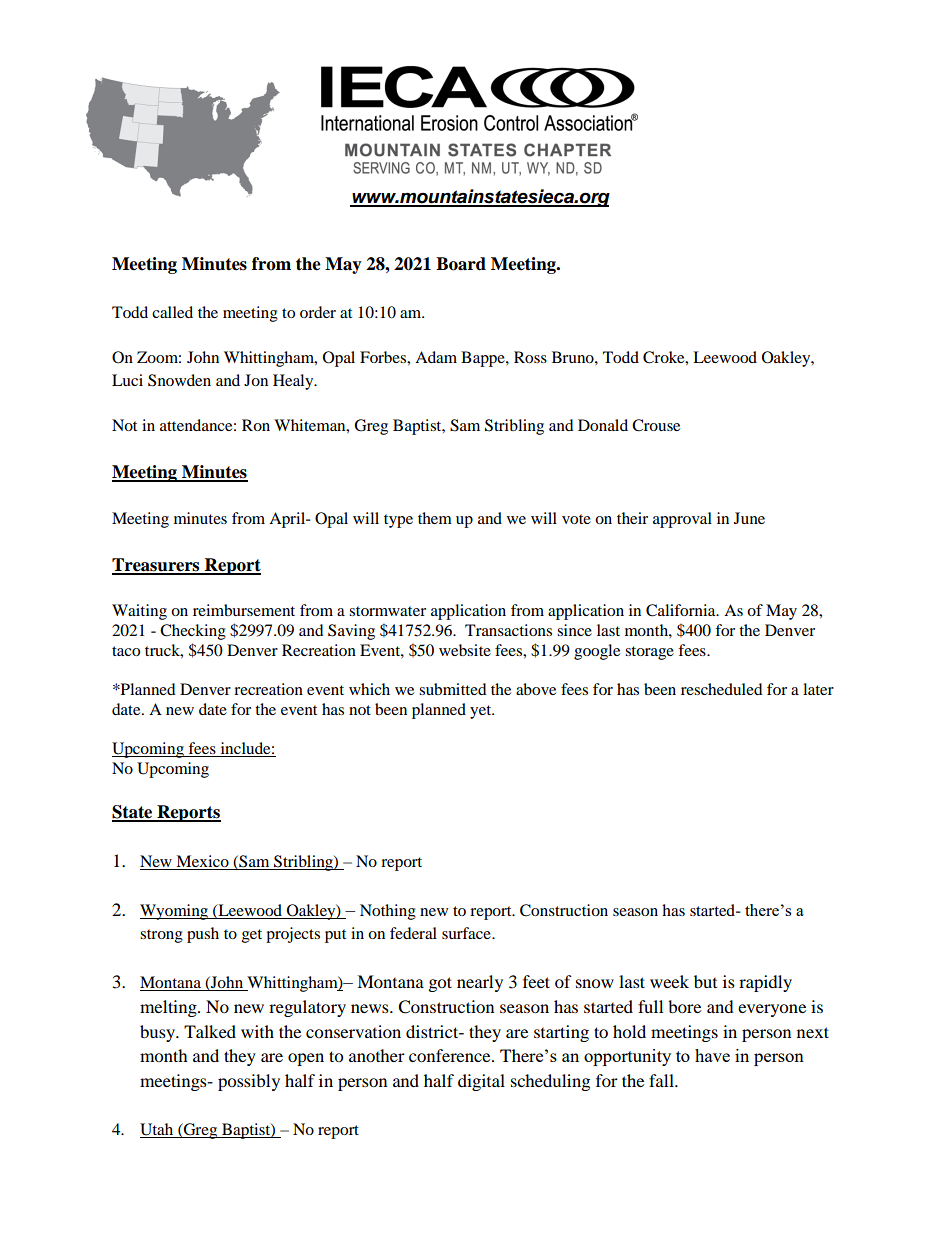 This screenshot has height=1233, width=952. What do you see at coordinates (453, 689) in the screenshot?
I see `submitted` at bounding box center [453, 689].
